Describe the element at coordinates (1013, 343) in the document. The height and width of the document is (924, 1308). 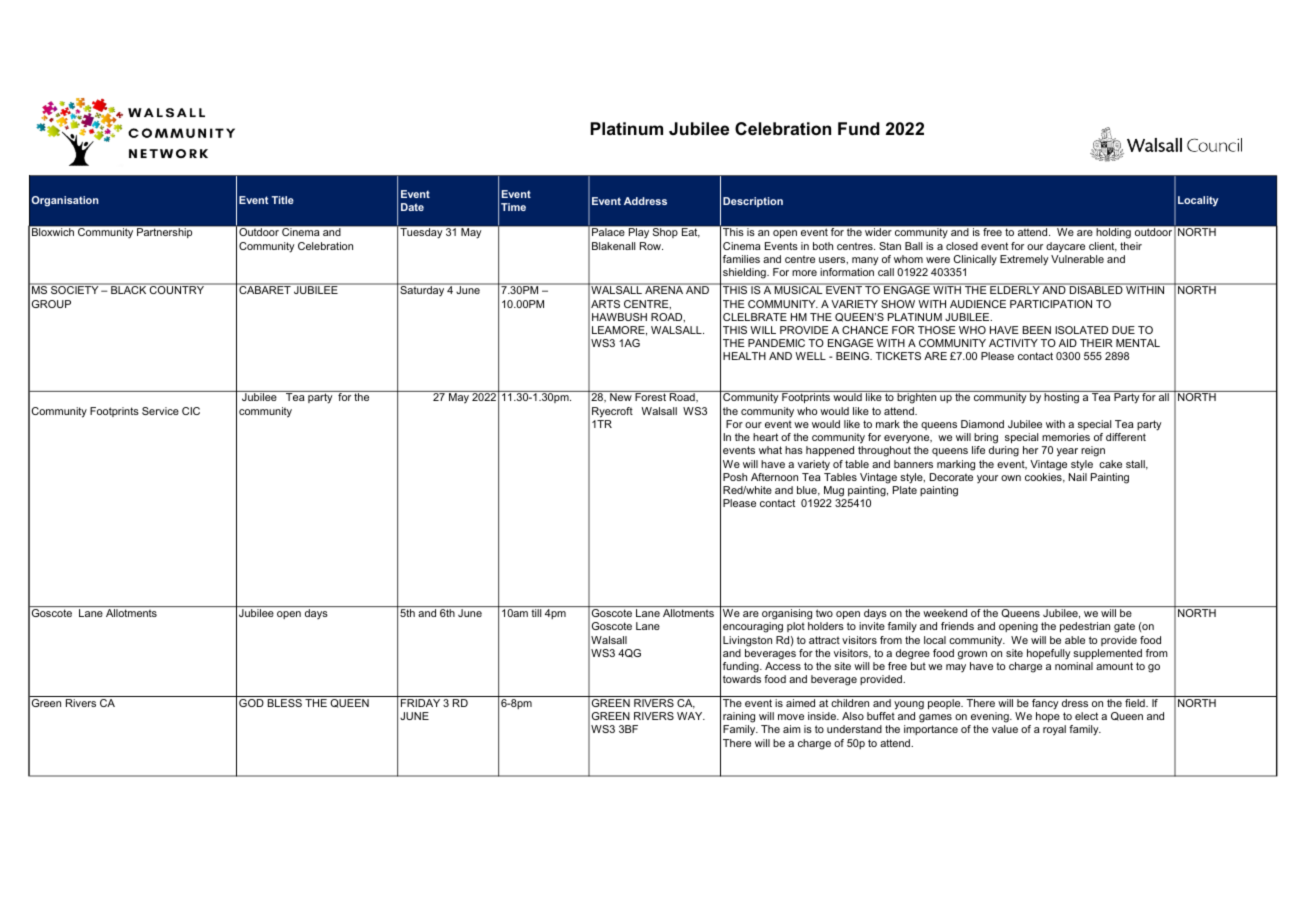
I see `ACTIVITY` at that location.
